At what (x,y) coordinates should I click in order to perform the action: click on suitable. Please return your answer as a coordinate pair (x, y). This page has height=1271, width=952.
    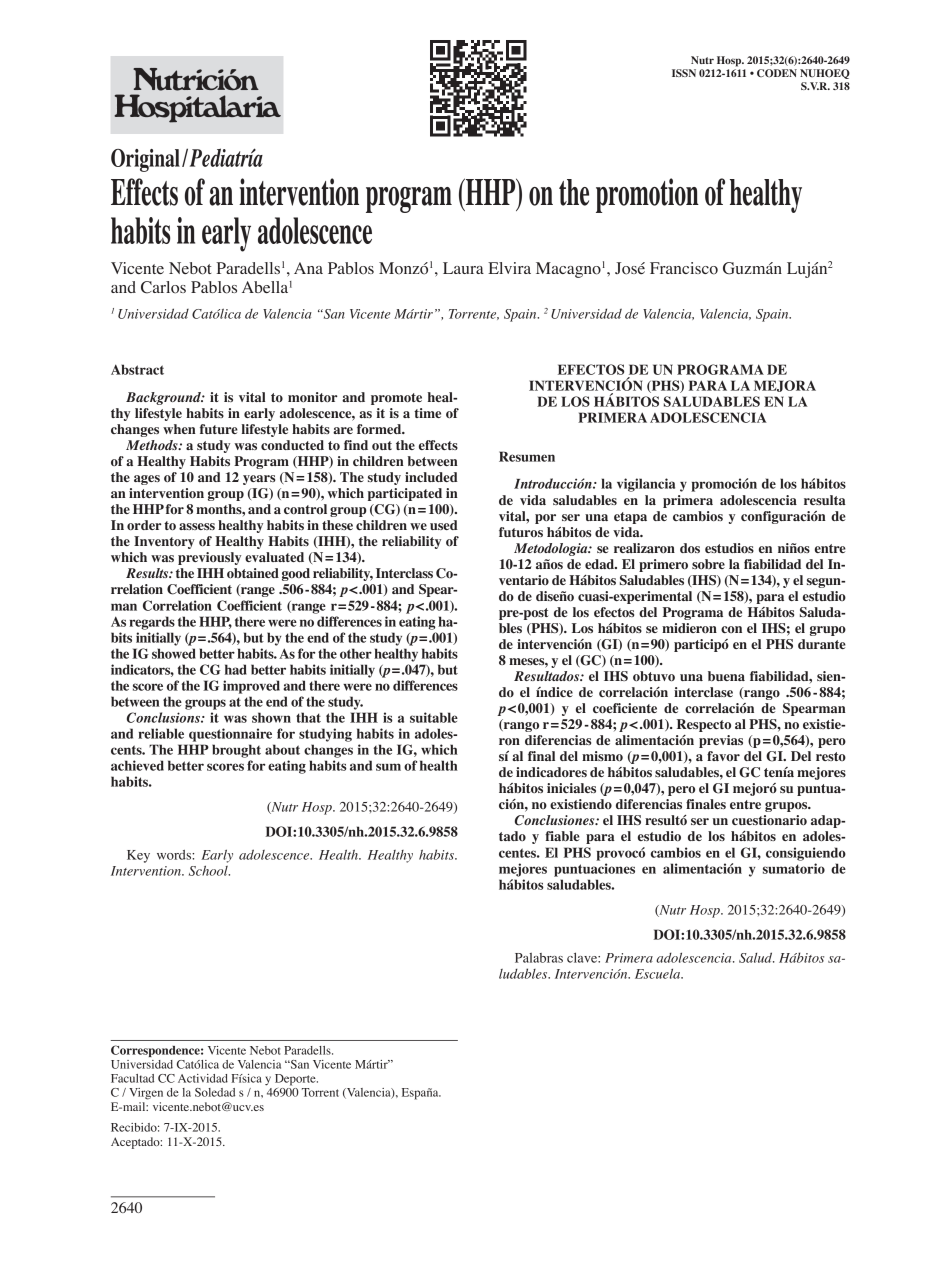
    Looking at the image, I should click on (434, 717).
